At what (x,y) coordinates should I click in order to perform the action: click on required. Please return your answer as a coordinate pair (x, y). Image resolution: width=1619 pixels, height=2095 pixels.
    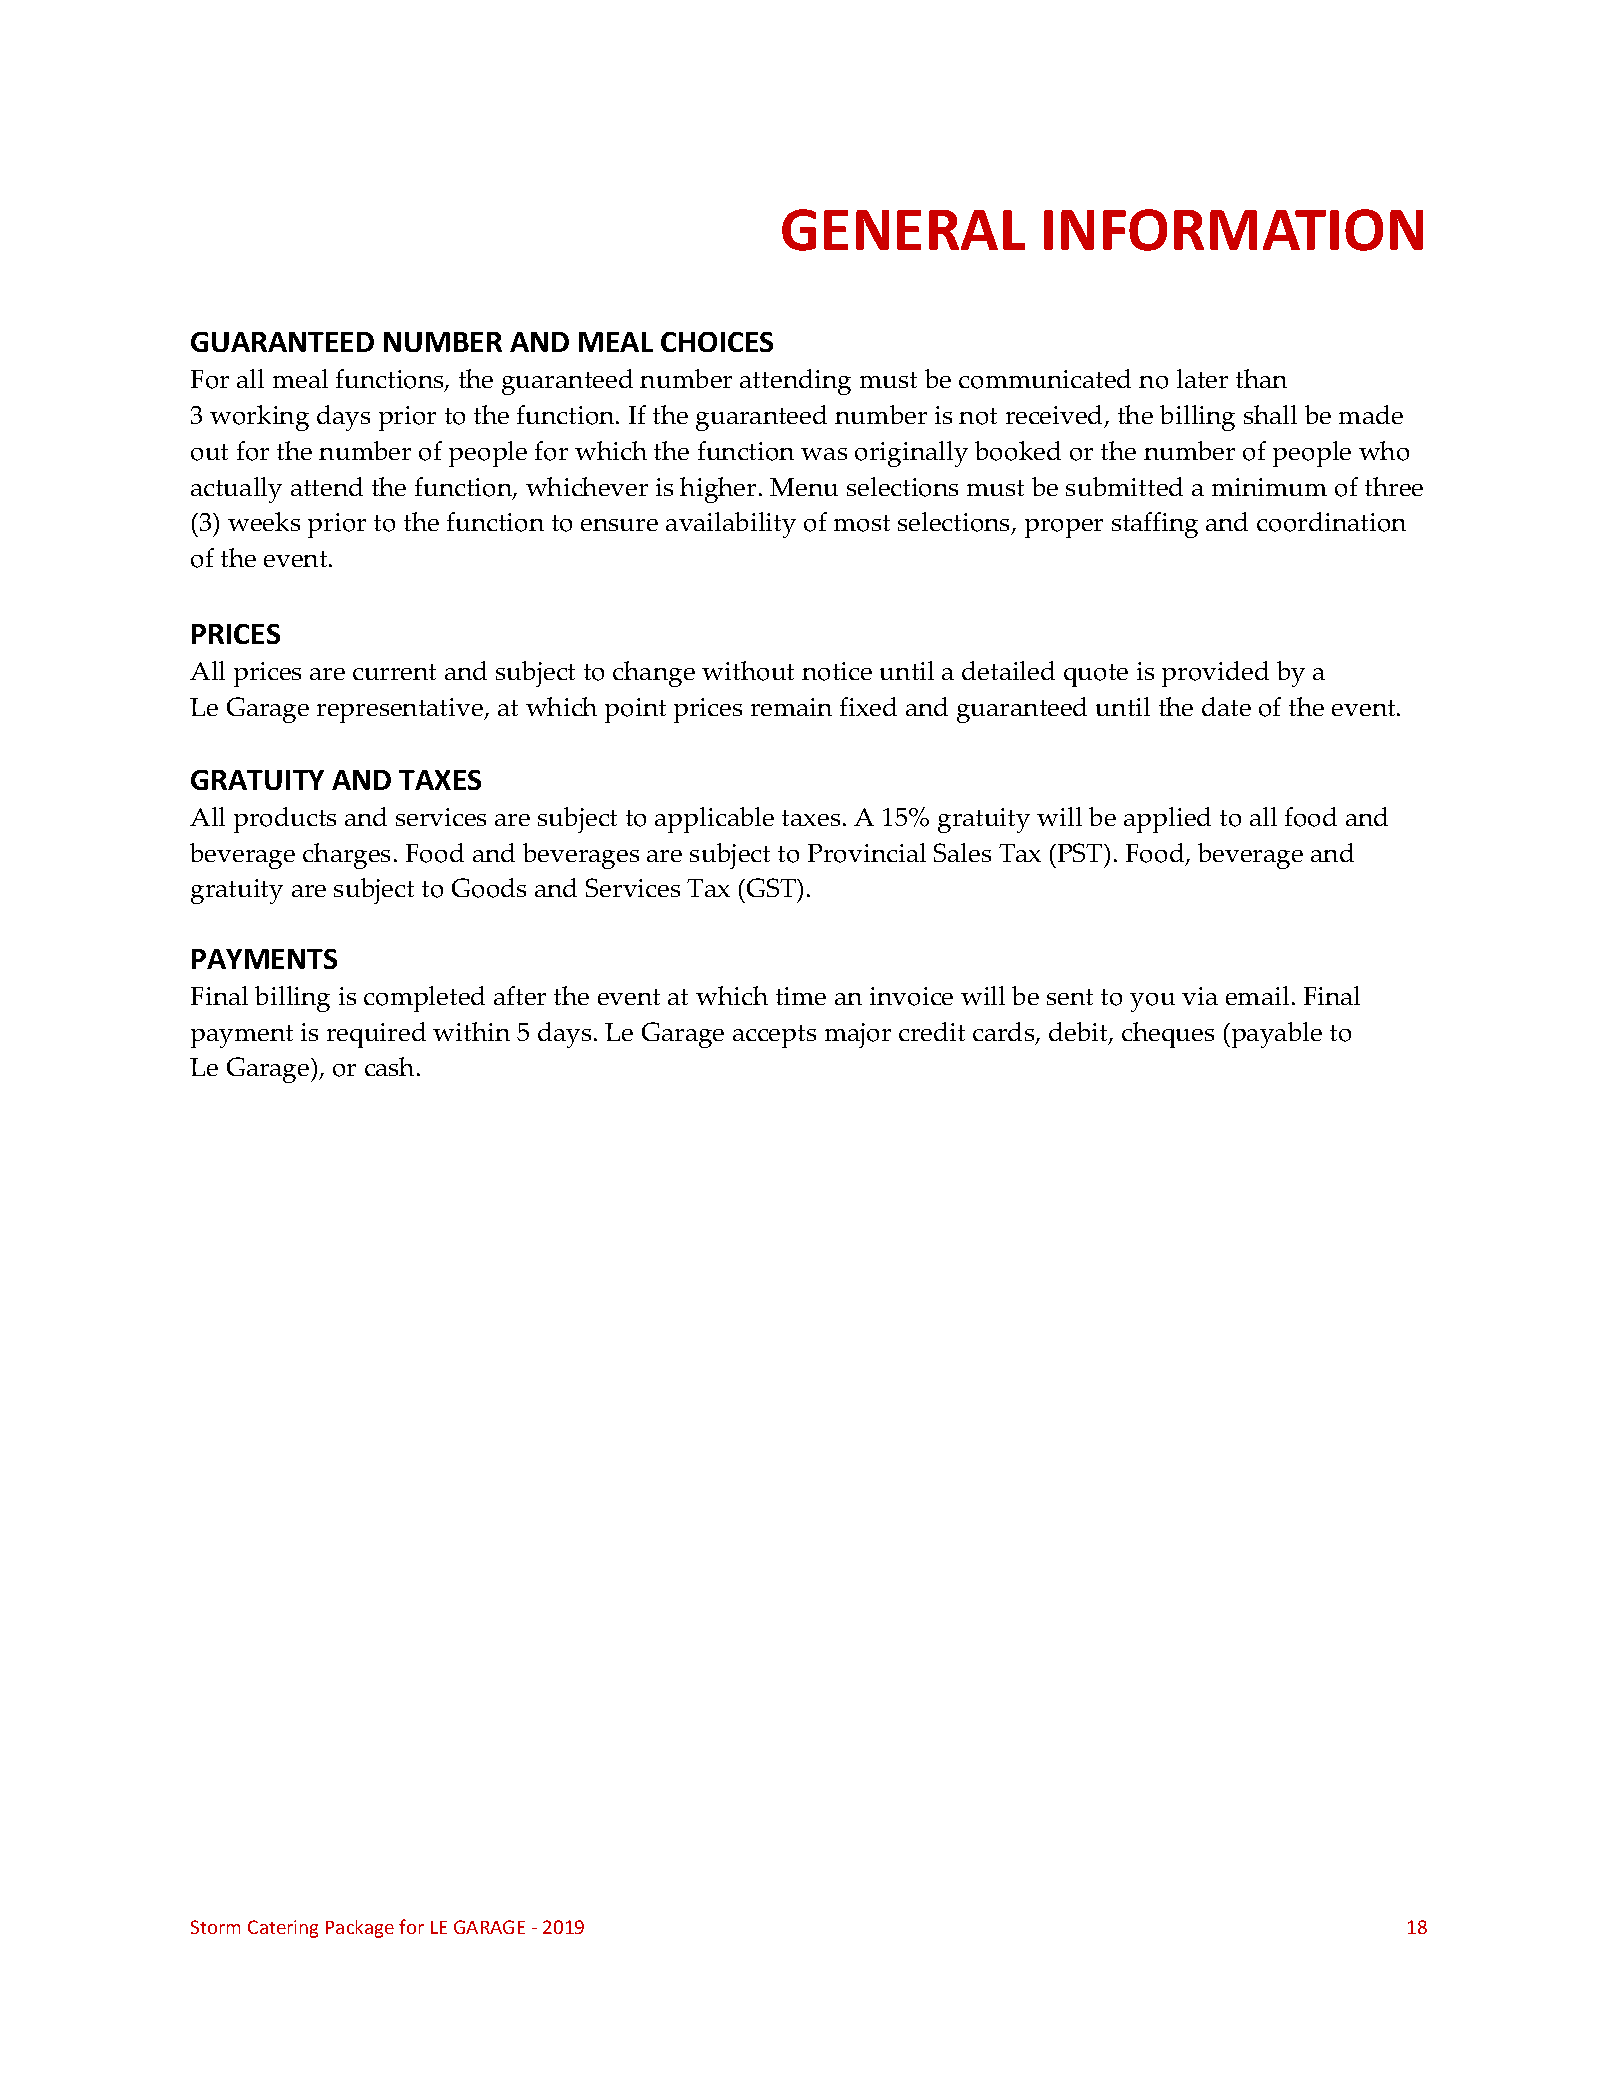
    Looking at the image, I should click on (376, 1035).
